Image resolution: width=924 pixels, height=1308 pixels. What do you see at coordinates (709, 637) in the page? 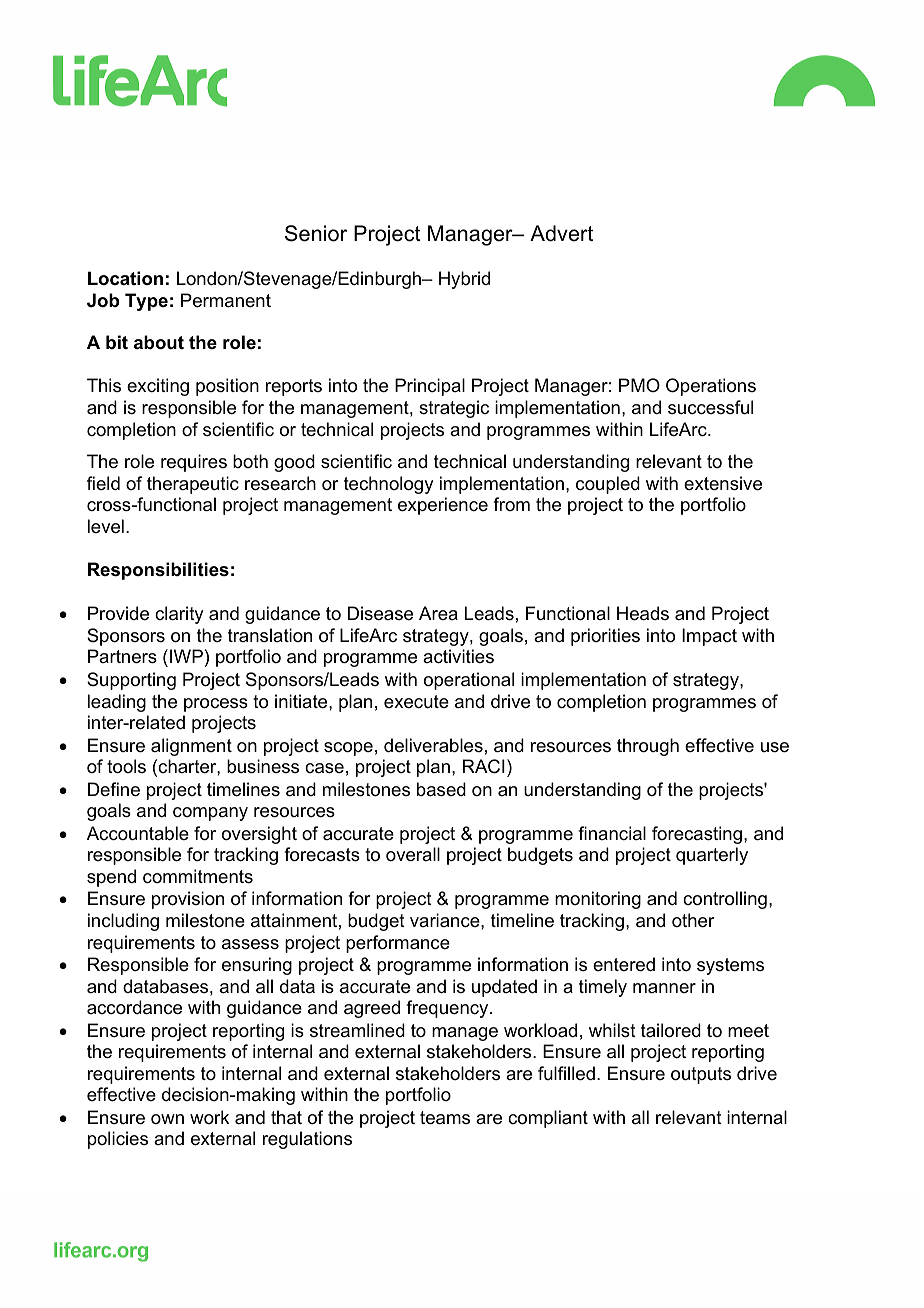
I see `Impact` at bounding box center [709, 637].
